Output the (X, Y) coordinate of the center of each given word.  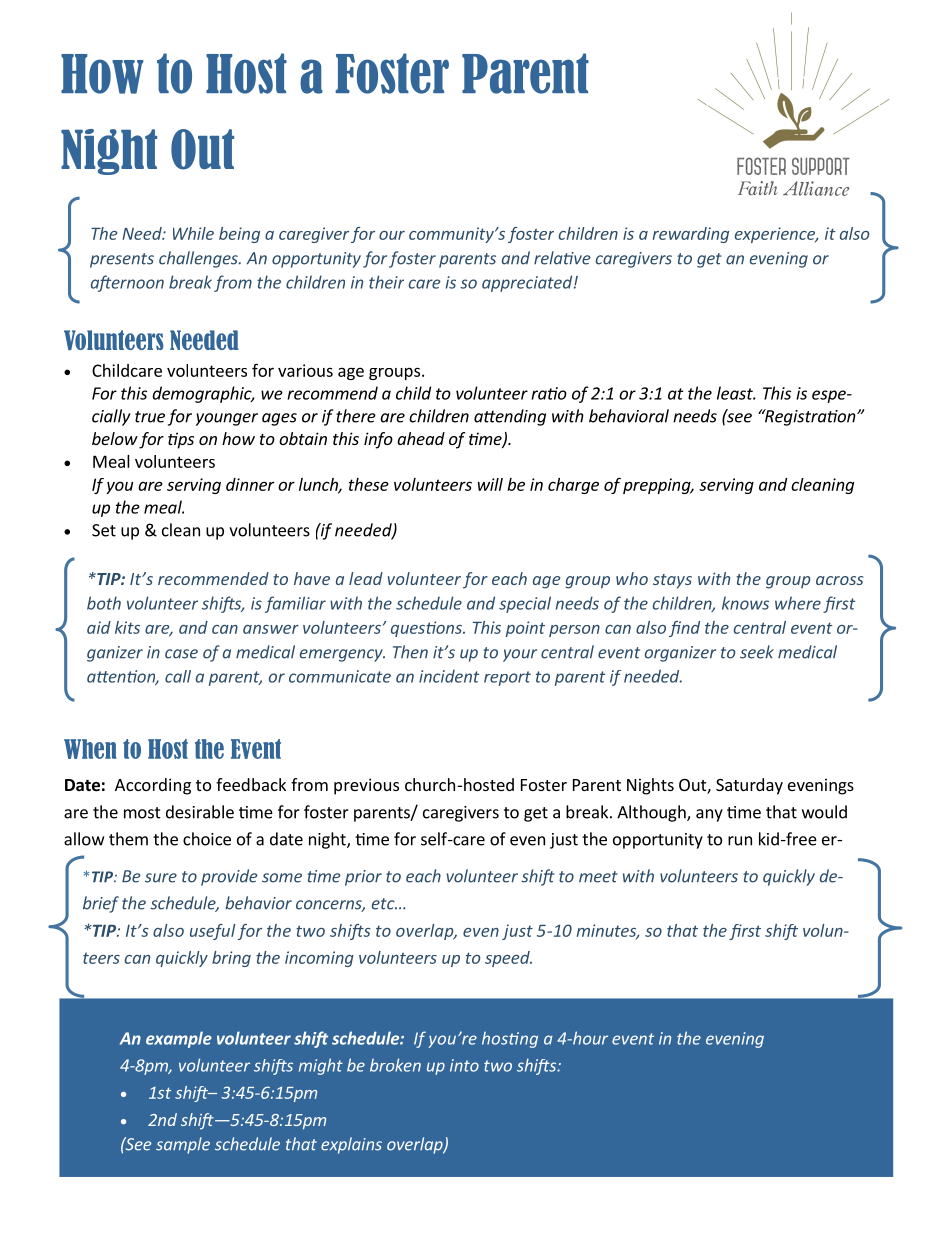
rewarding (690, 235)
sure (161, 878)
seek (757, 652)
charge (573, 486)
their (386, 282)
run (740, 841)
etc (384, 904)
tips (181, 440)
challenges (199, 259)
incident (449, 676)
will (490, 484)
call (178, 676)
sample (183, 1145)
